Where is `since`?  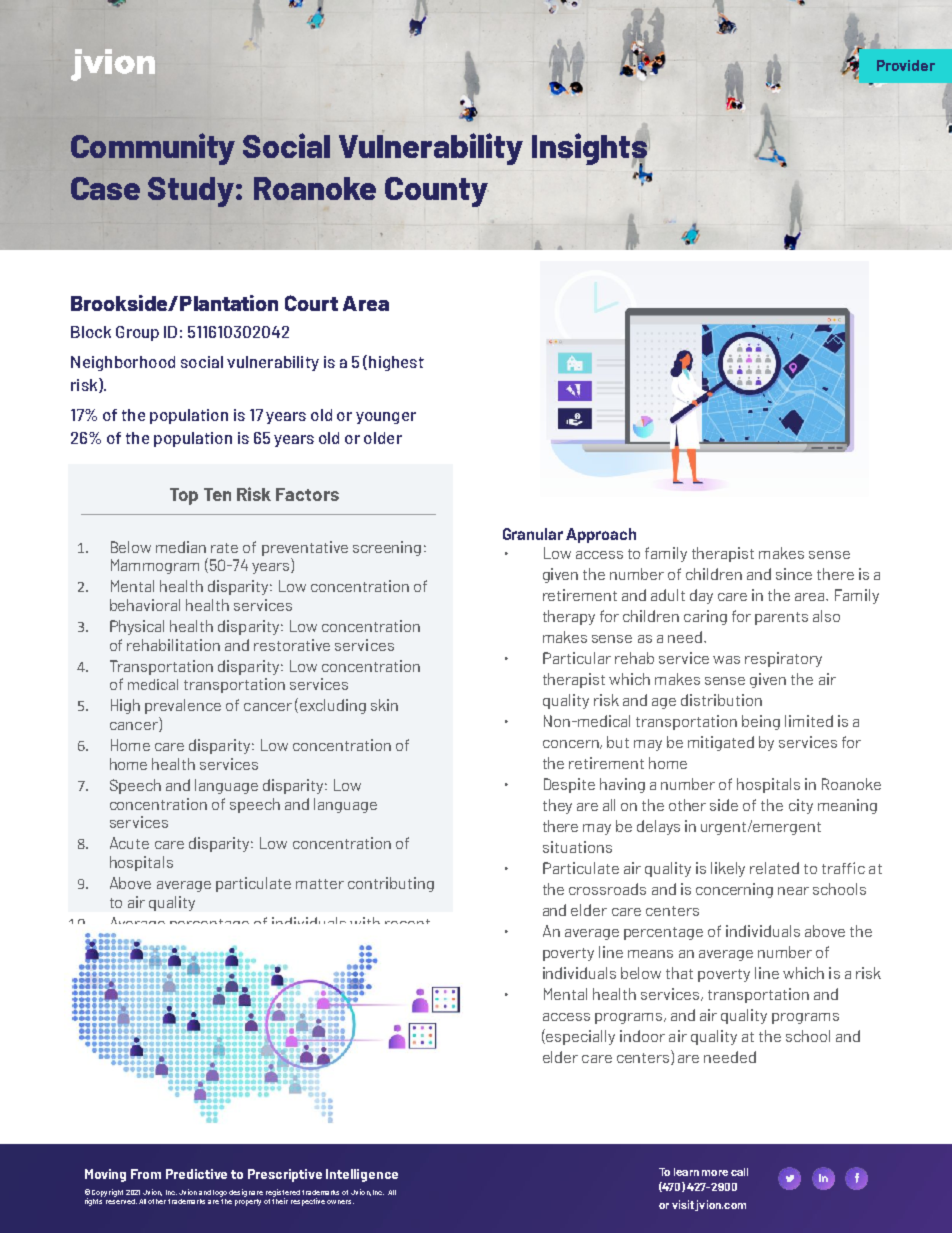 since is located at coordinates (794, 574).
